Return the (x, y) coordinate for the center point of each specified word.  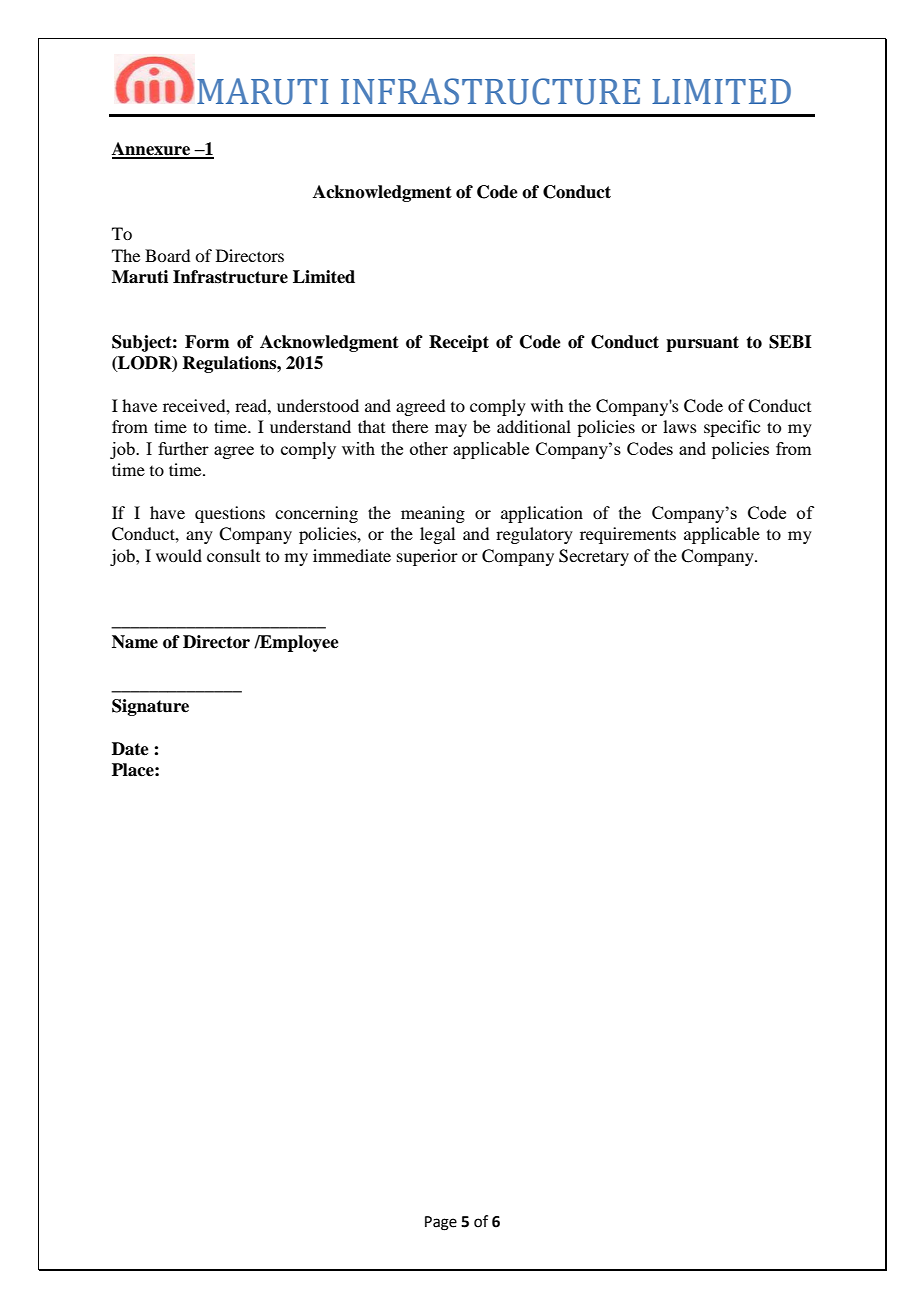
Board (167, 255)
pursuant (702, 344)
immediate (352, 555)
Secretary (594, 557)
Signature (150, 707)
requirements (628, 535)
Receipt (459, 343)
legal (437, 535)
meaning (433, 514)
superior (427, 557)
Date (130, 749)
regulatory (534, 535)
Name (135, 642)
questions (230, 514)
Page (441, 1223)
